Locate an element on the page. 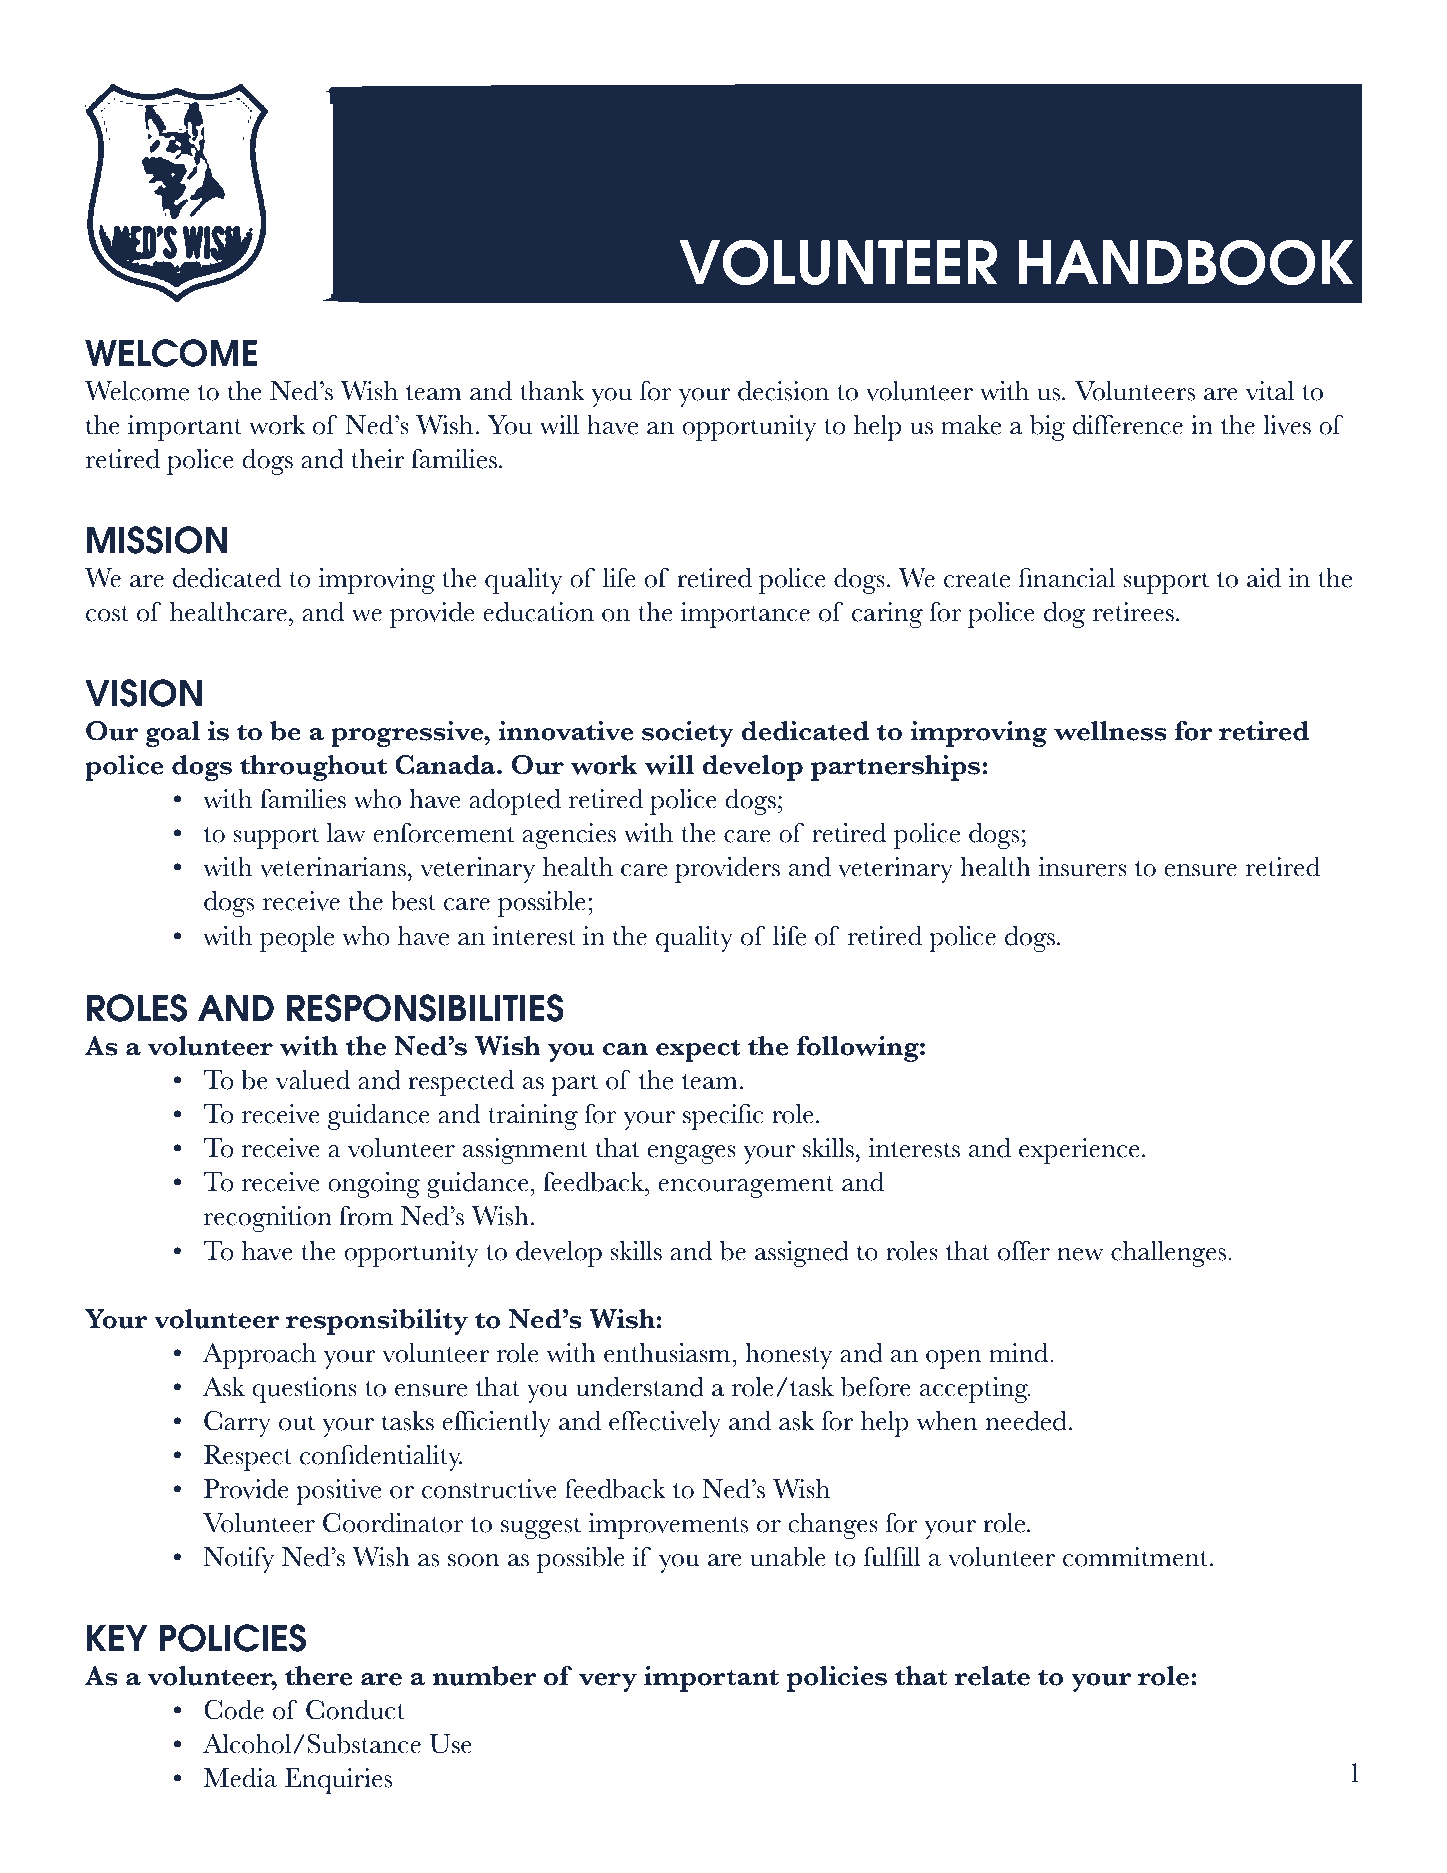 The height and width of the image is (1873, 1447). decision is located at coordinates (783, 391).
